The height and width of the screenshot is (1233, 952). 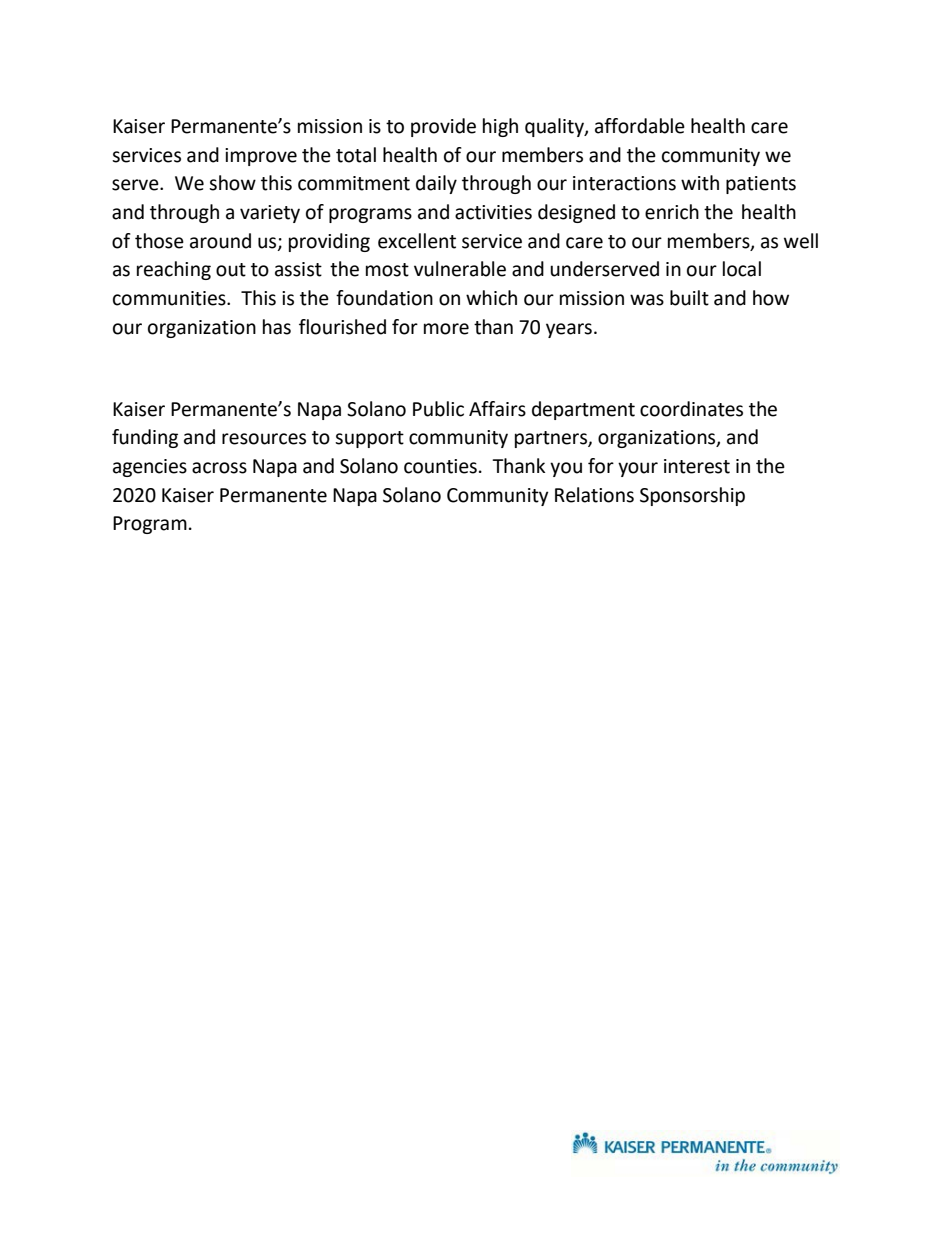 I want to click on across, so click(x=219, y=468).
